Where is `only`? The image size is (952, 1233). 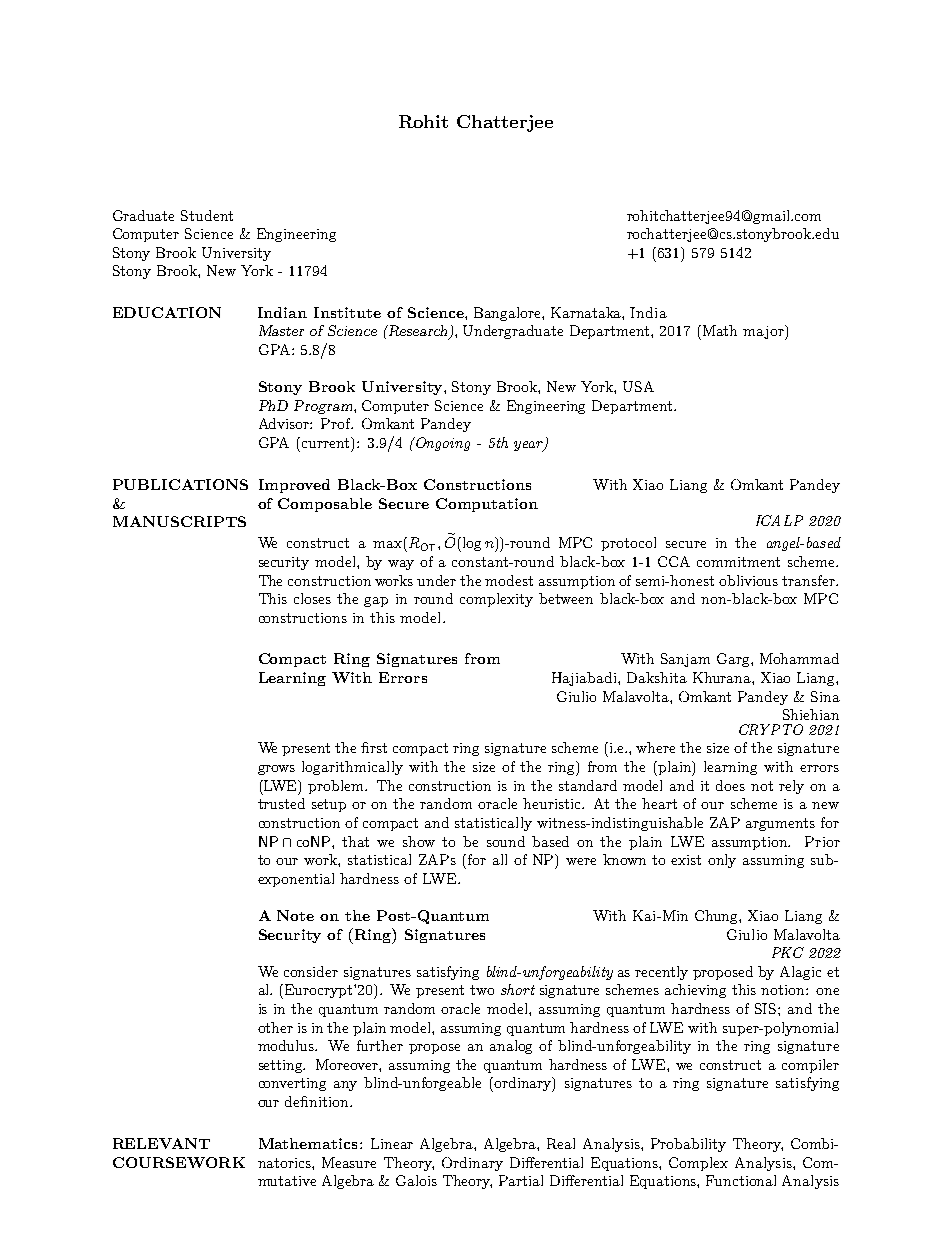
only is located at coordinates (722, 861).
